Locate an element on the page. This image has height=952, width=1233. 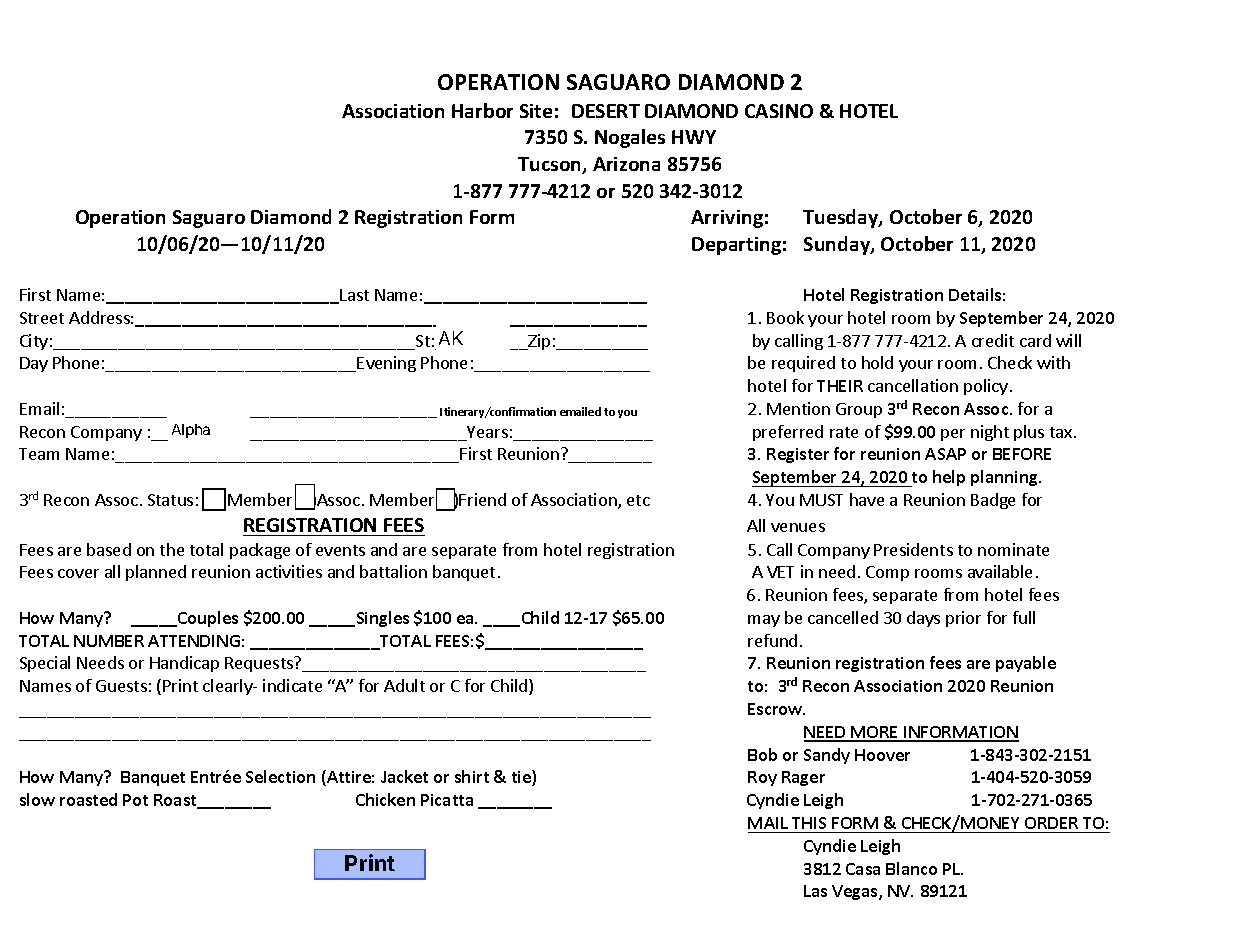
may is located at coordinates (764, 621).
